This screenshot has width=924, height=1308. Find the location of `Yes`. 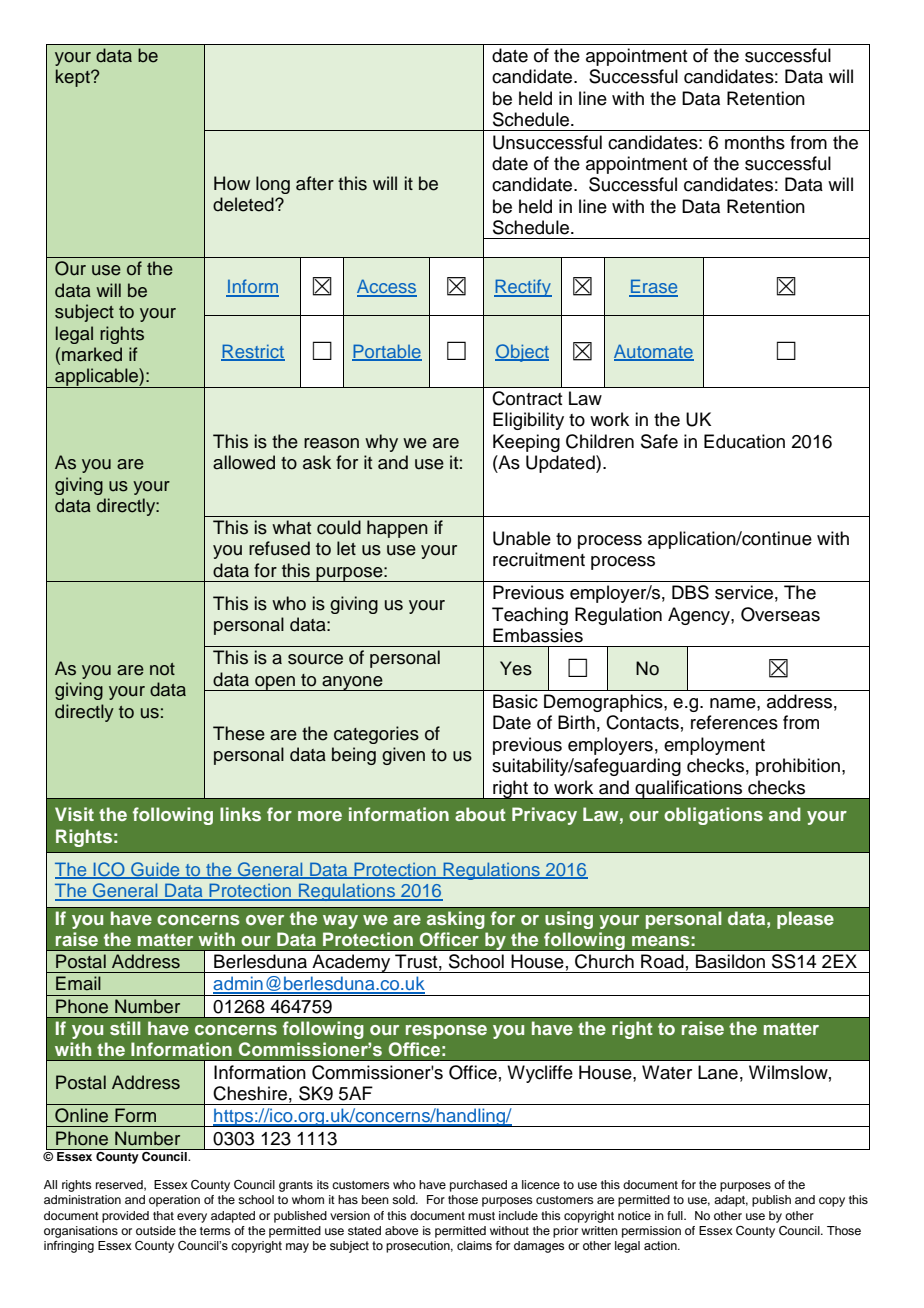

Yes is located at coordinates (516, 668).
